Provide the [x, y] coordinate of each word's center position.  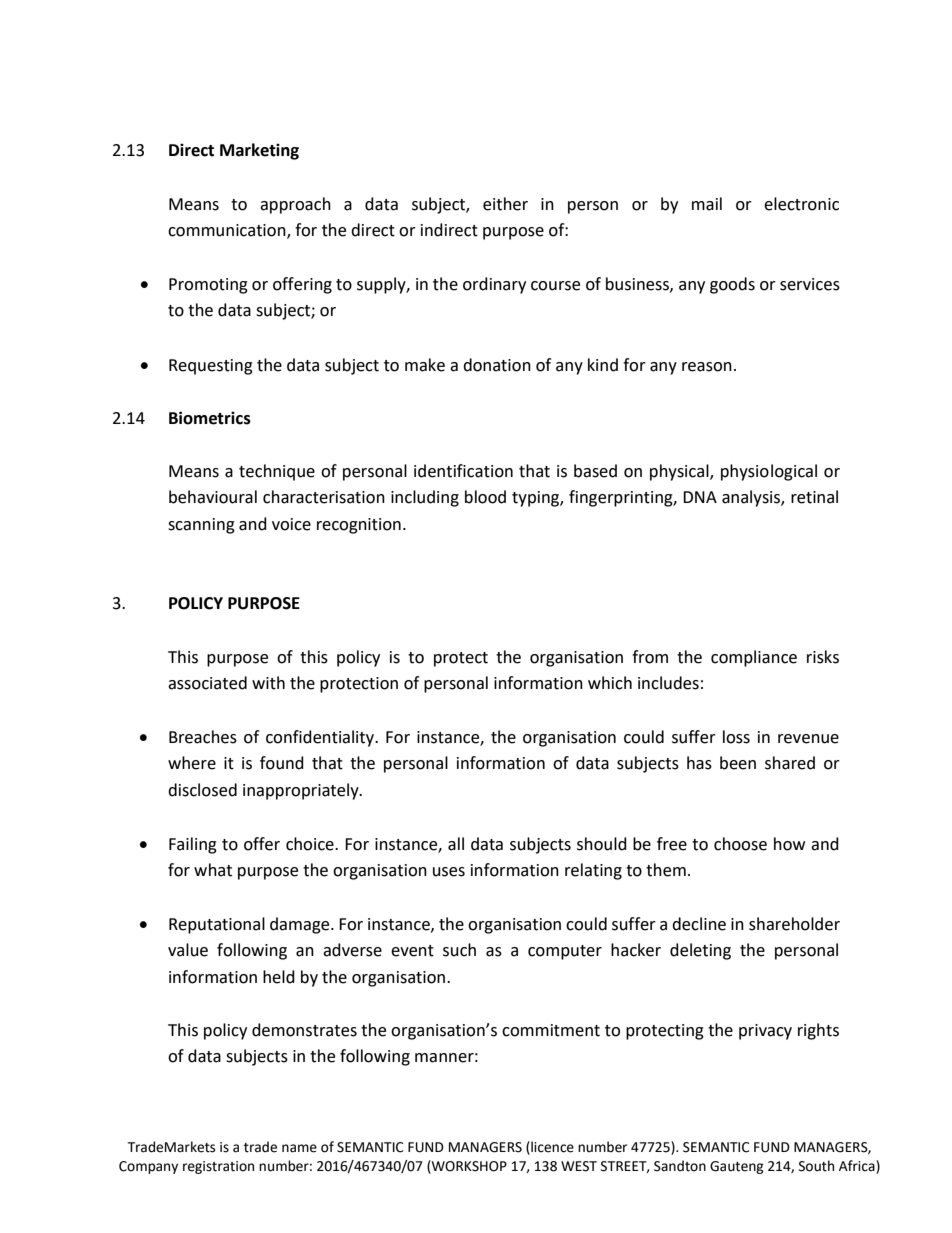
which [610, 683]
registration [218, 1167]
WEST [579, 1166]
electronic [801, 204]
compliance [754, 658]
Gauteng [737, 1167]
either [505, 204]
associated [207, 683]
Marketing [259, 151]
